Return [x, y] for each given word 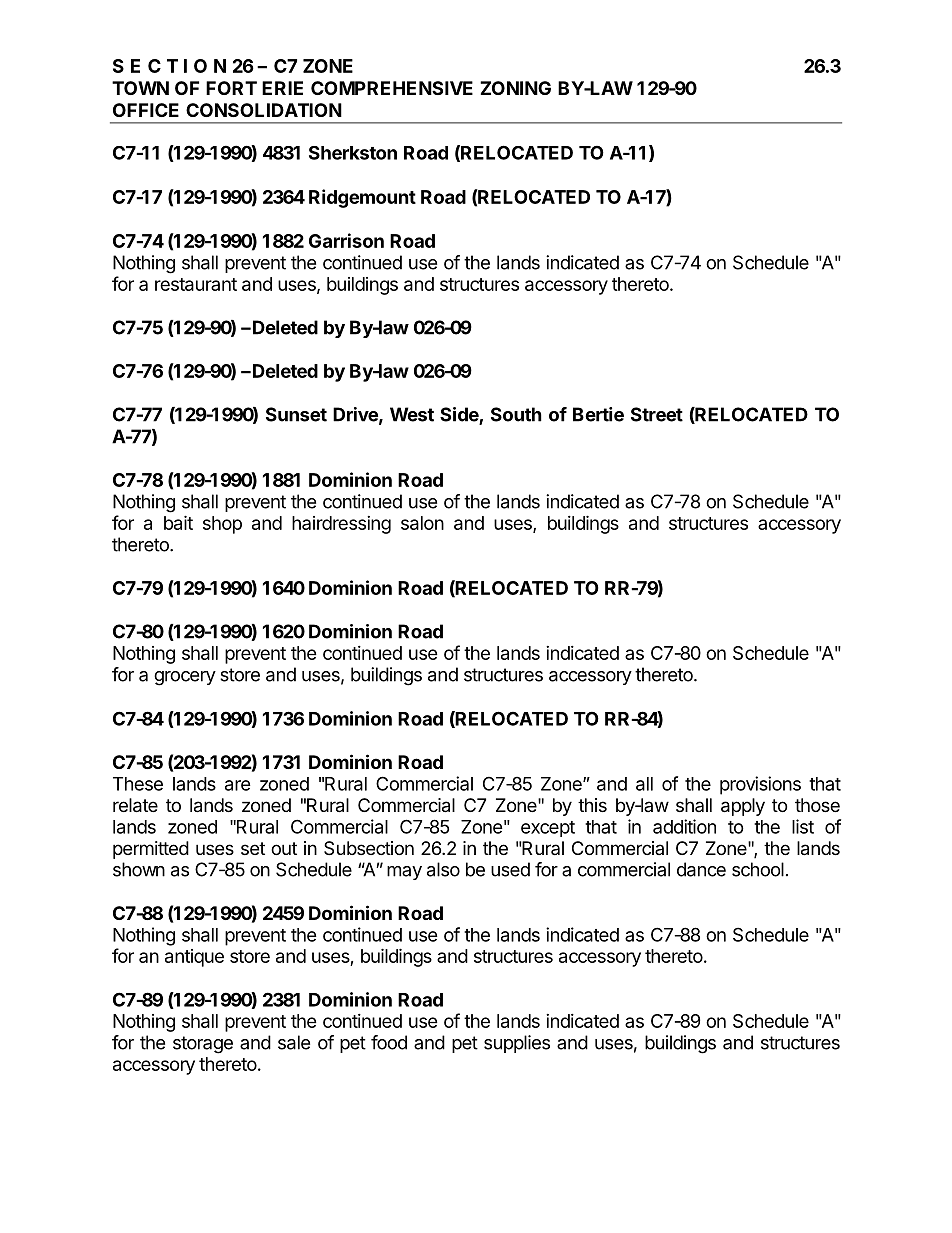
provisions [760, 785]
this [592, 805]
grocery [185, 678]
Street [657, 414]
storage [203, 1045]
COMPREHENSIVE [392, 88]
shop [222, 525]
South [516, 414]
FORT [231, 88]
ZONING [515, 88]
